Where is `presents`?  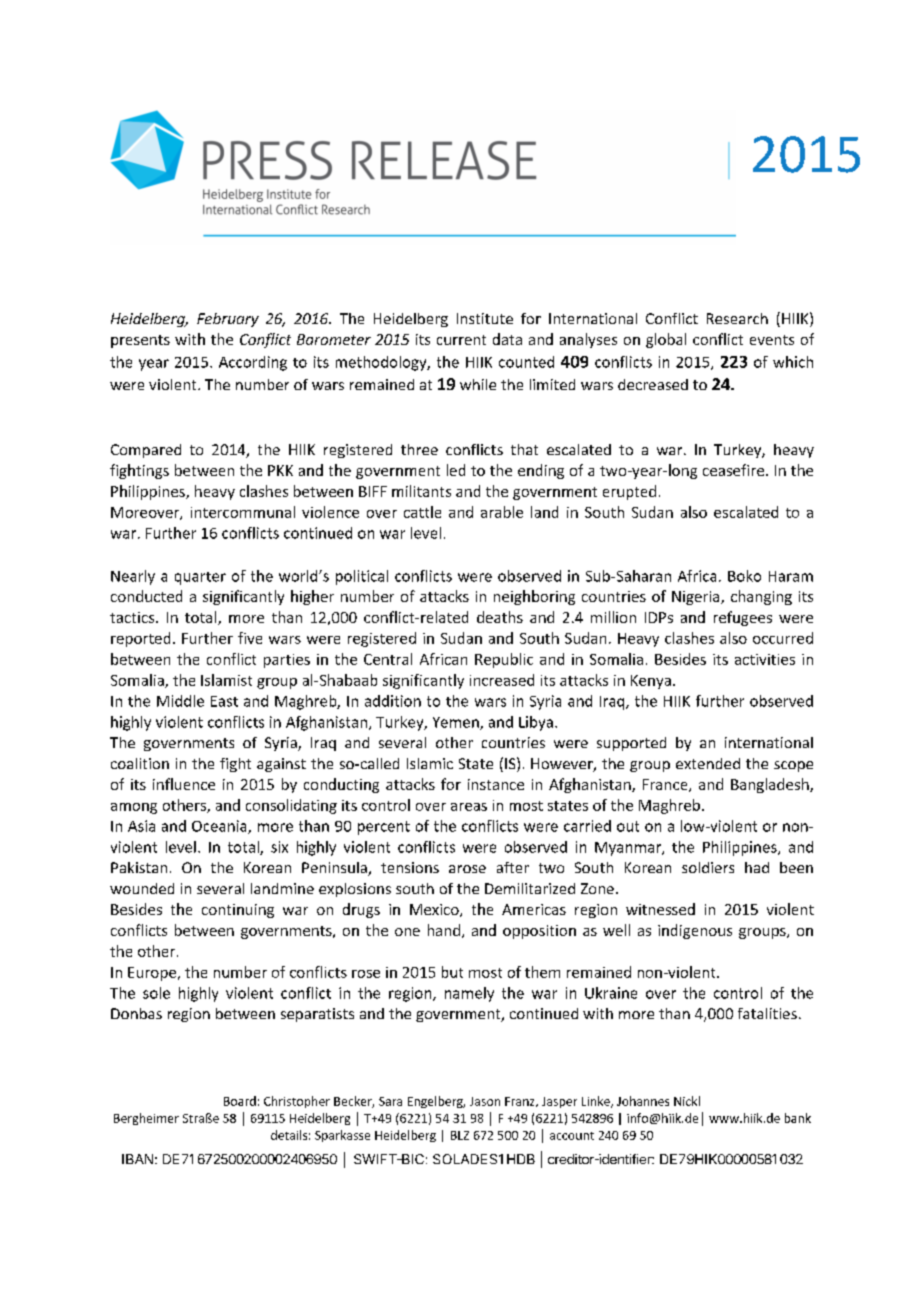 presents is located at coordinates (140, 341).
